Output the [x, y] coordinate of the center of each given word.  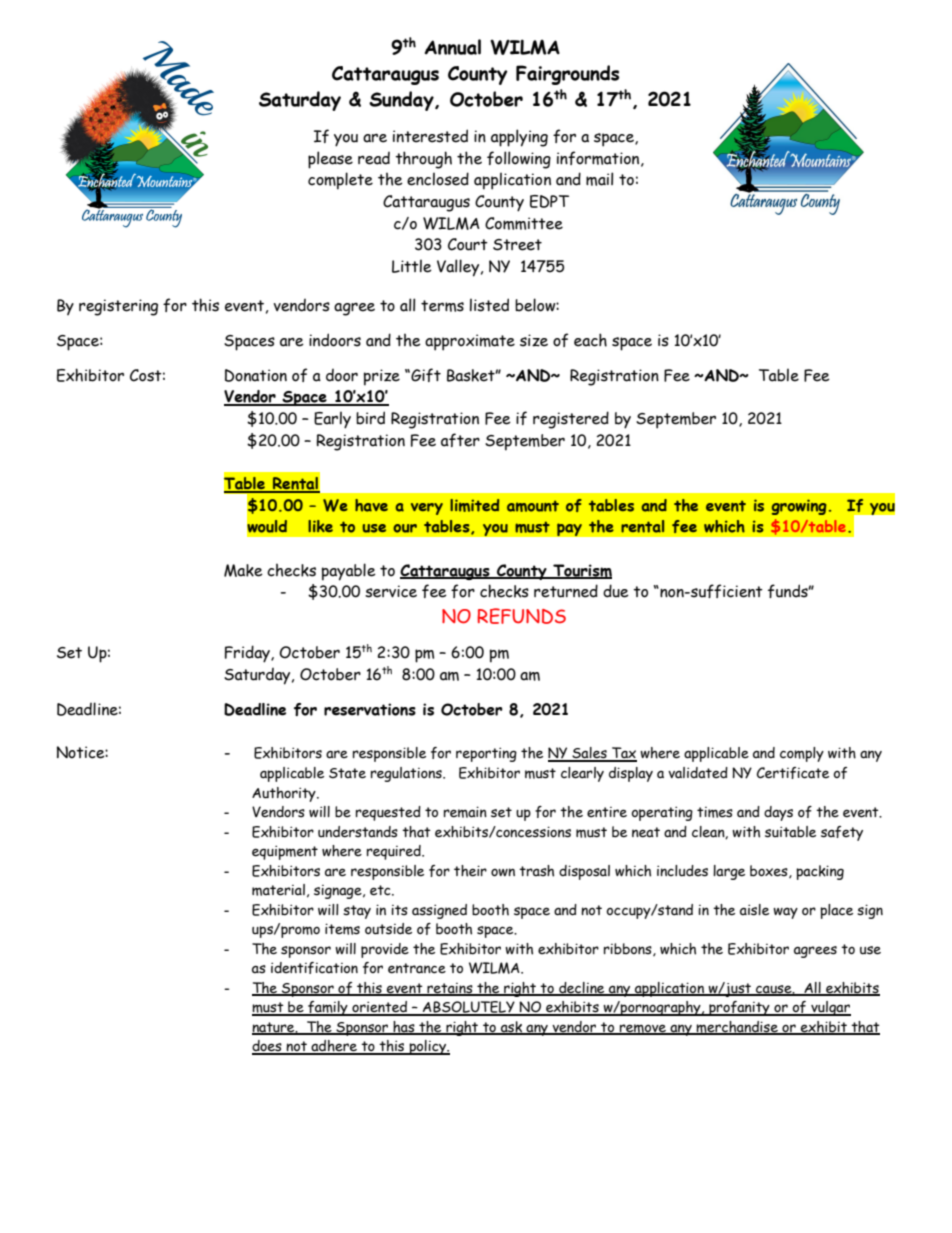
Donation [256, 375]
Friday [248, 654]
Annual [453, 47]
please [330, 160]
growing [799, 507]
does [268, 1047]
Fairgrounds [567, 75]
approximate [470, 342]
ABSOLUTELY [469, 1008]
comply [802, 754]
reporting [486, 754]
